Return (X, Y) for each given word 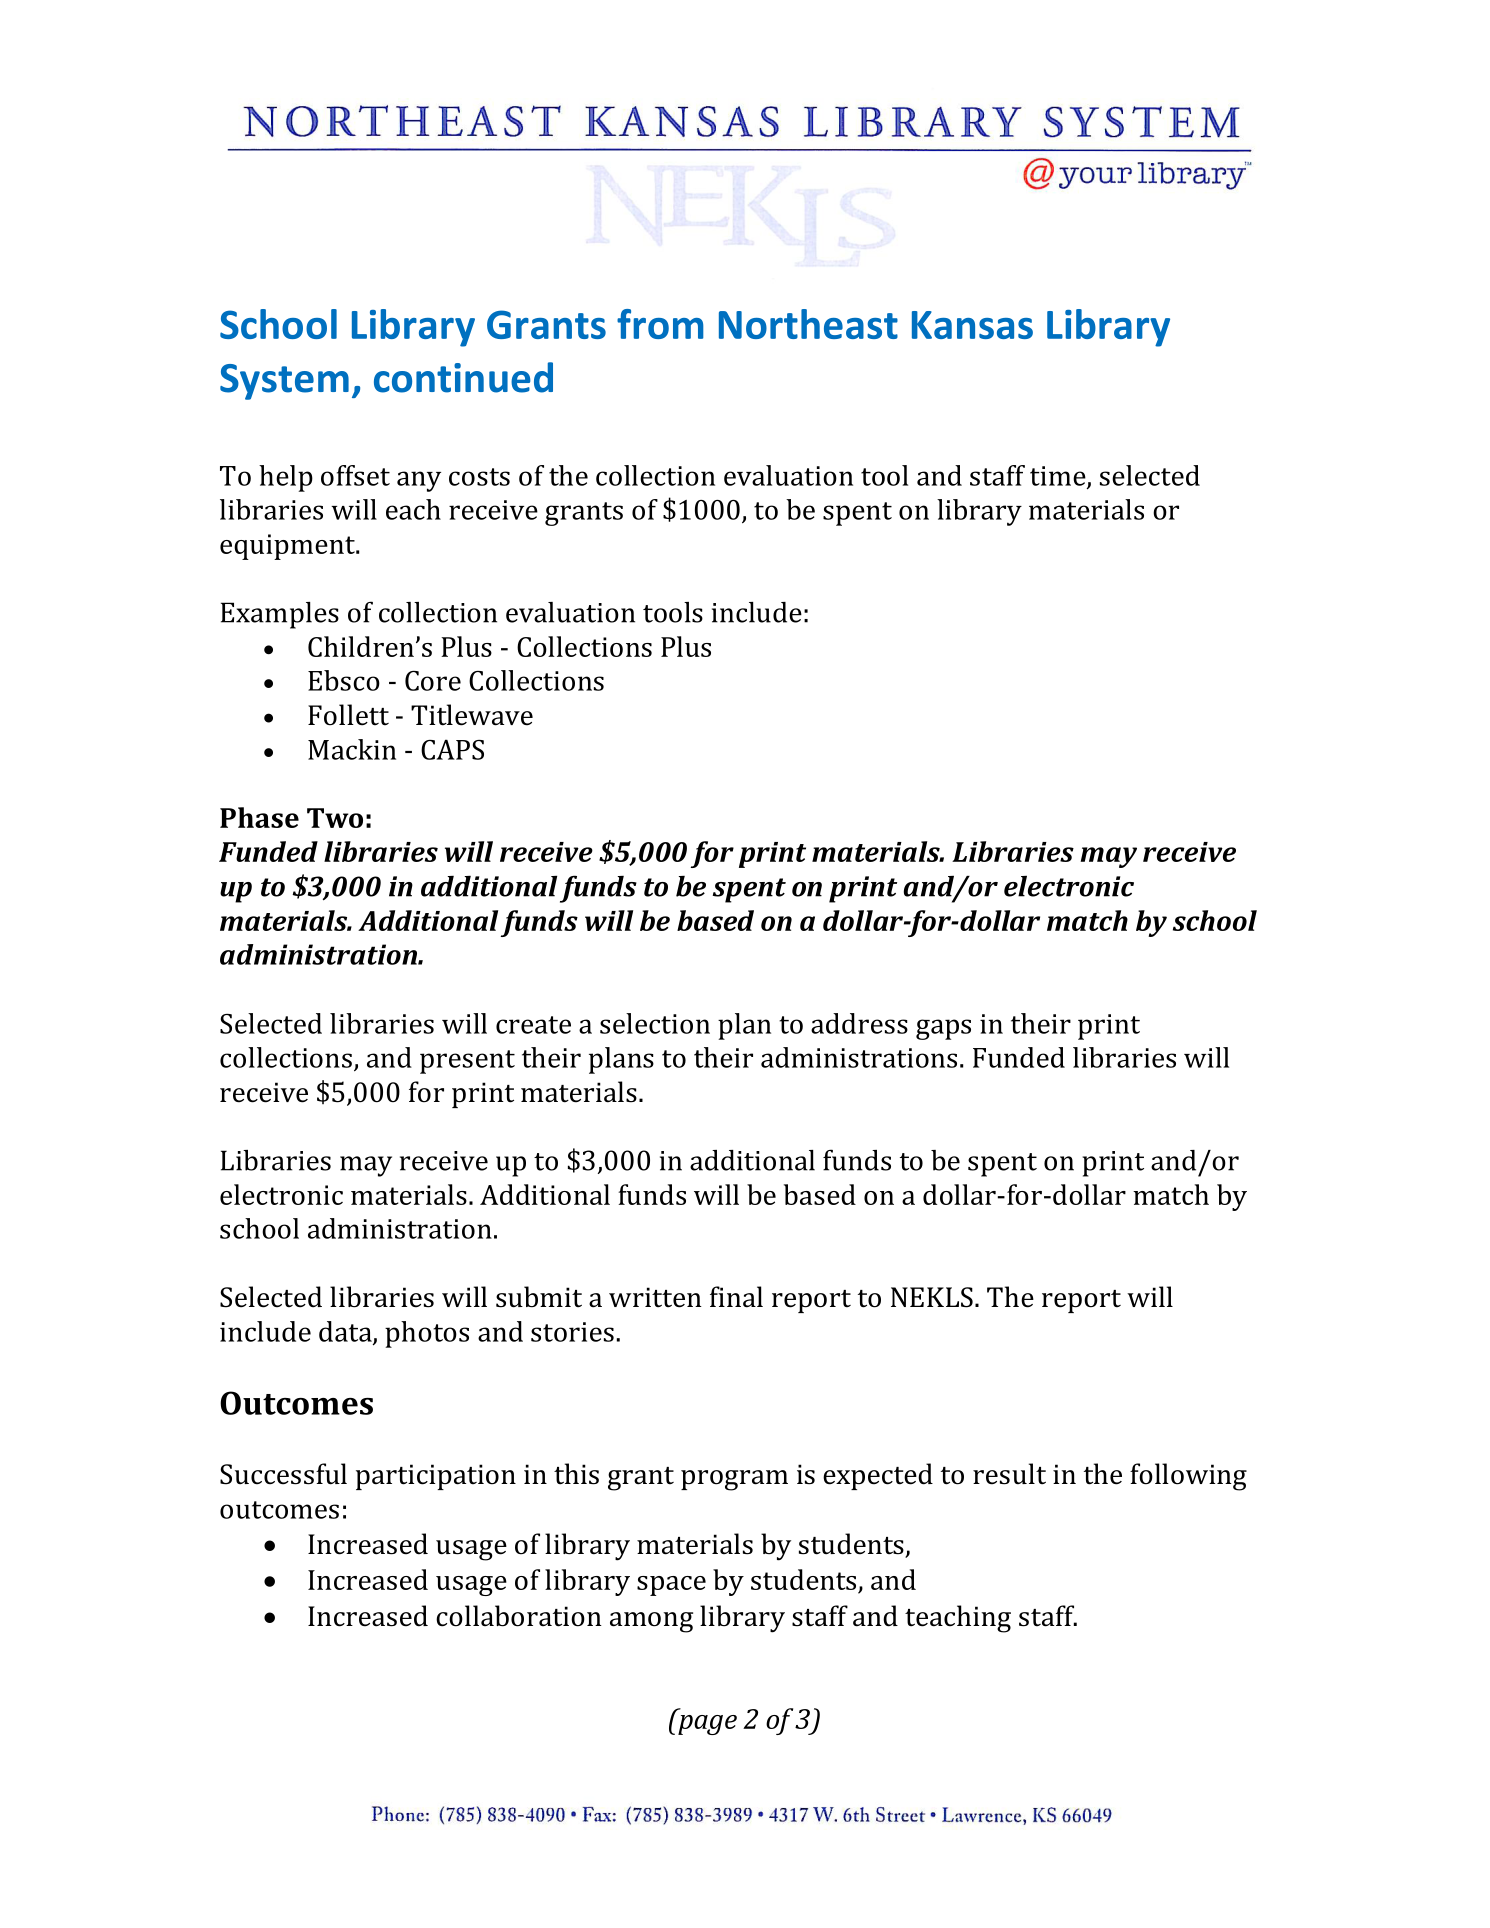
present (467, 1062)
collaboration (519, 1616)
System (284, 382)
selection (655, 1023)
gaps (943, 1029)
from (660, 324)
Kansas (972, 325)
